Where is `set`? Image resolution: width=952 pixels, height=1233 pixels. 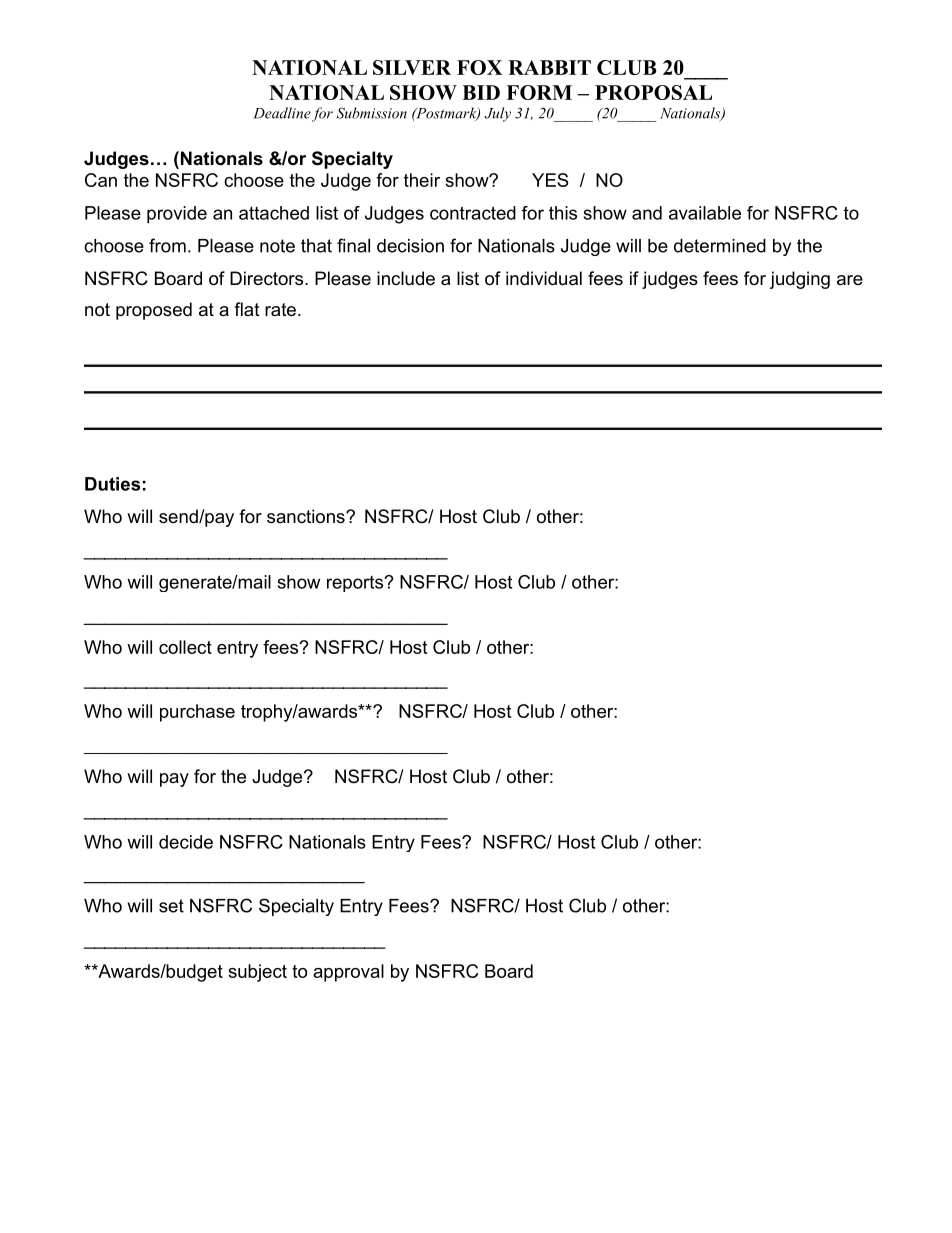 set is located at coordinates (171, 906).
